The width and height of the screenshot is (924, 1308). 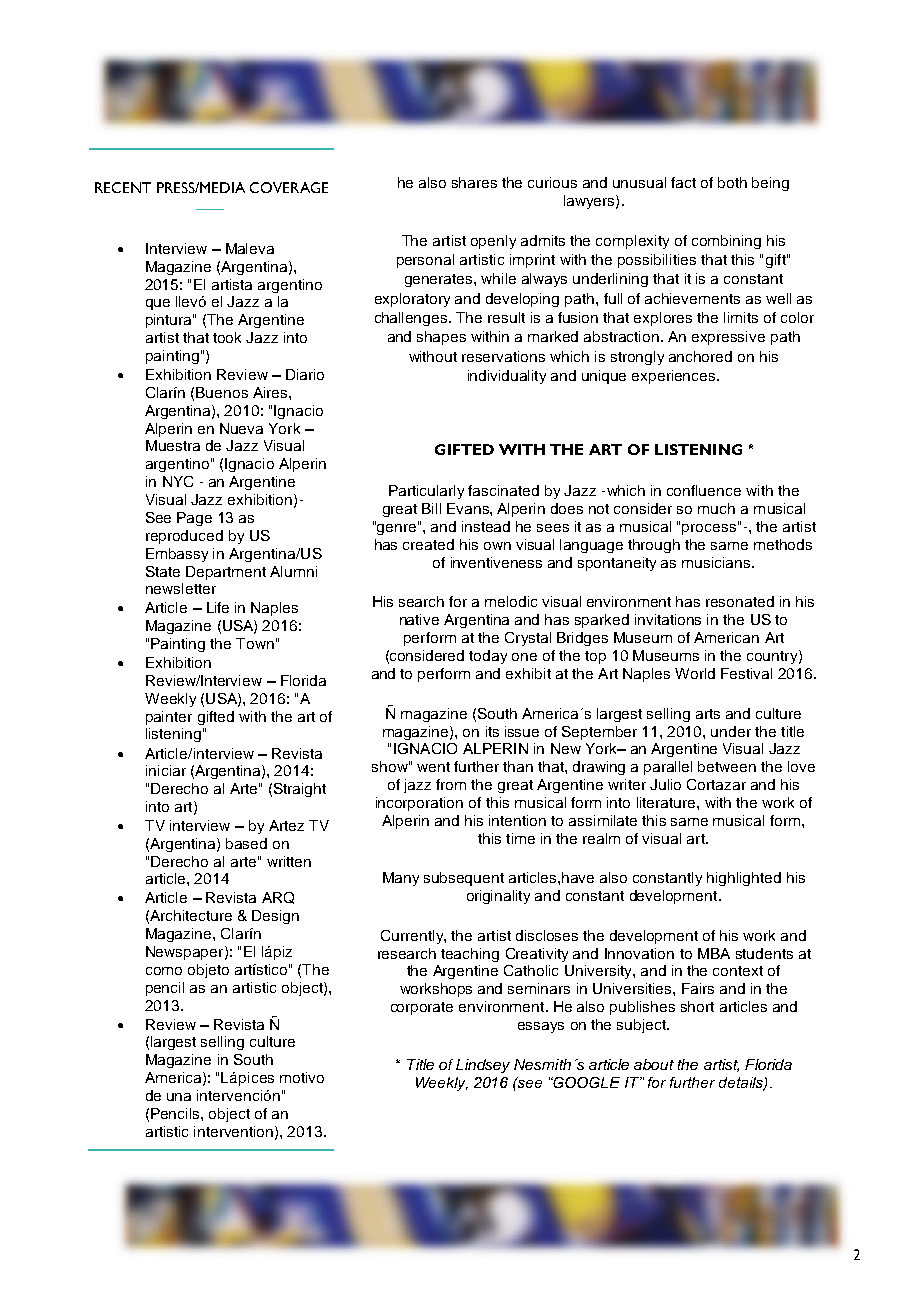 What do you see at coordinates (123, 187) in the screenshot?
I see `RECENT` at bounding box center [123, 187].
